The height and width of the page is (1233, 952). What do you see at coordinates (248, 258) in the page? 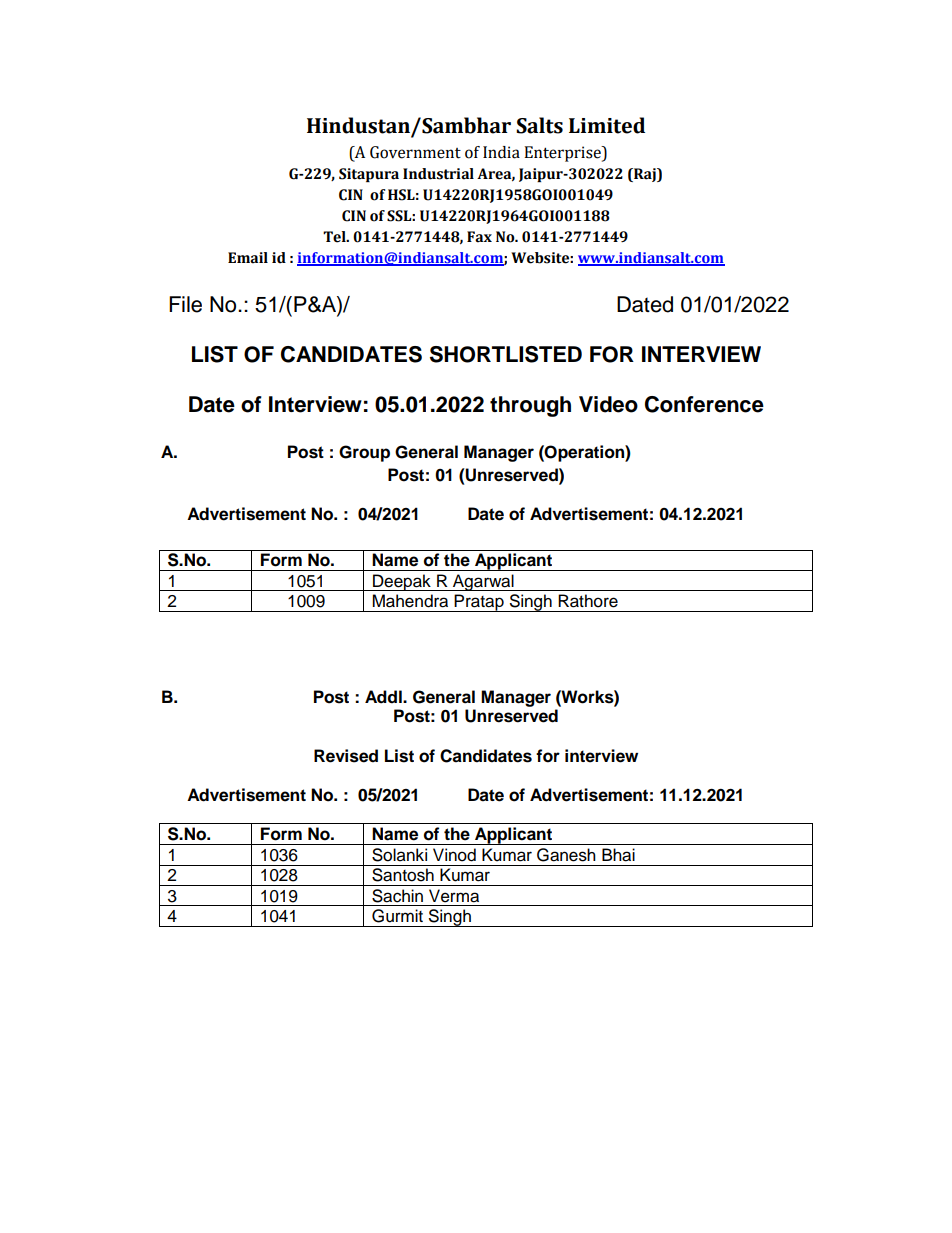
I see `Email` at bounding box center [248, 258].
